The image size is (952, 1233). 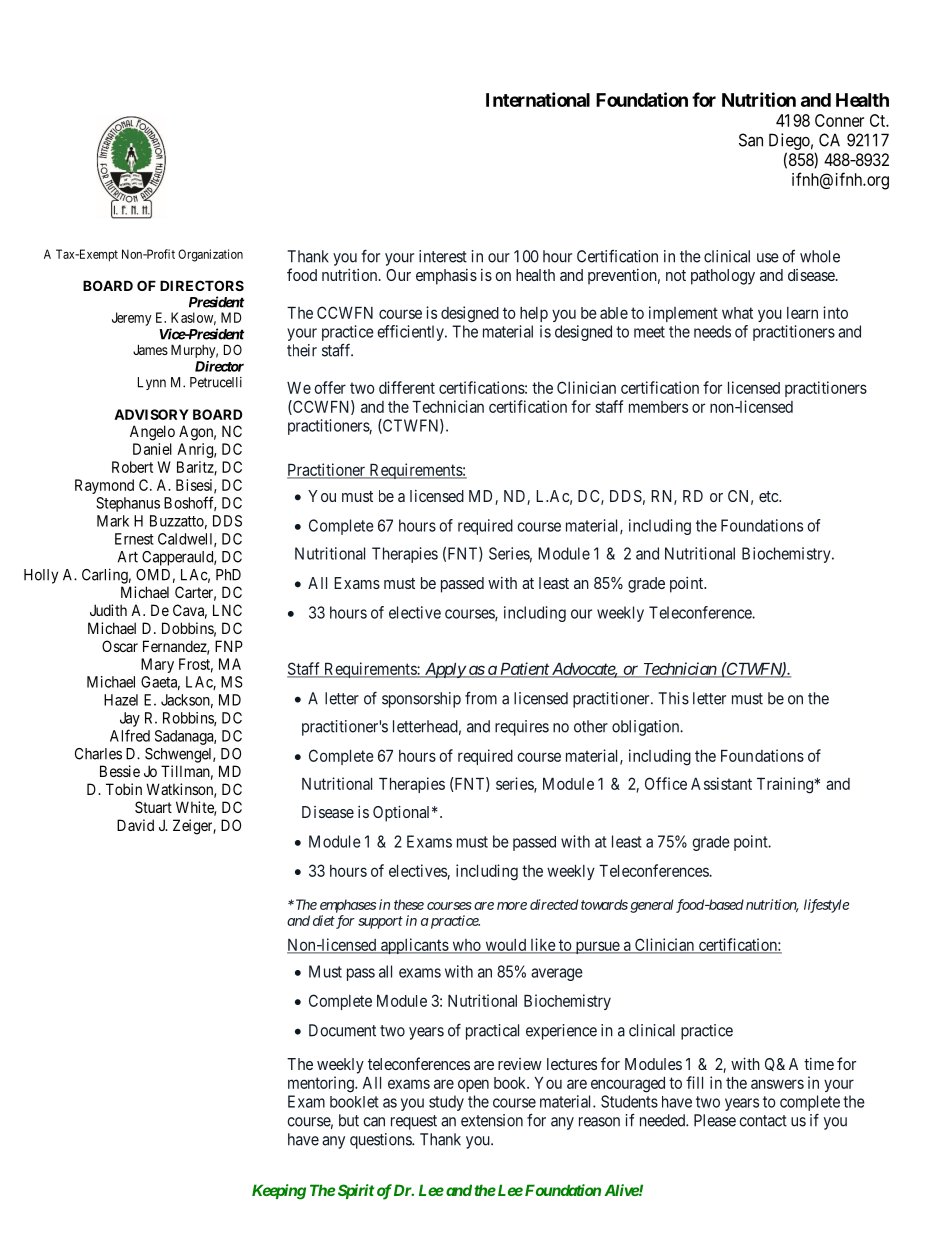 I want to click on Keeping, so click(x=279, y=1192).
